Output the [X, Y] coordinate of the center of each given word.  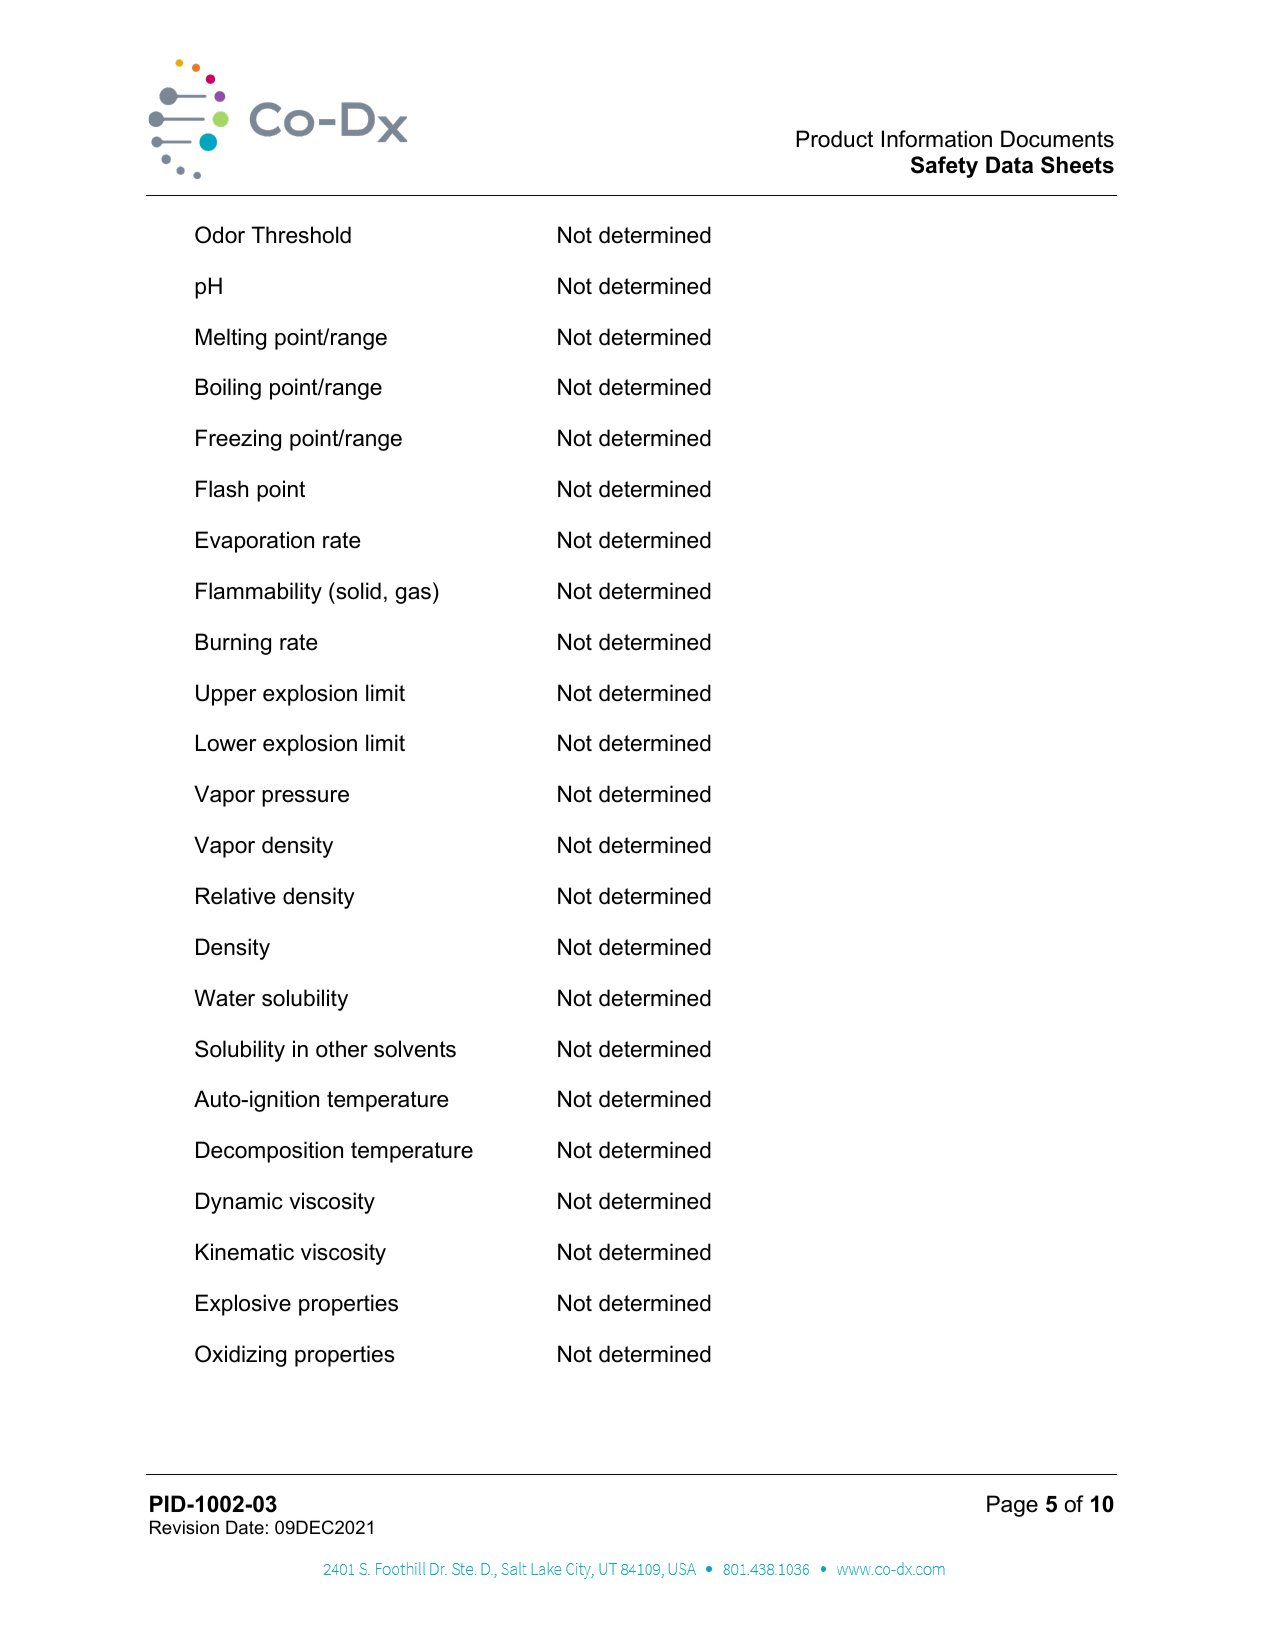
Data [1009, 165]
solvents [415, 1049]
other [342, 1049]
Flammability [259, 593]
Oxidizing [240, 1356]
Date [245, 1527]
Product [834, 139]
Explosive [243, 1305]
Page [1012, 1506]
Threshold [301, 235]
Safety [944, 167]
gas [413, 595]
